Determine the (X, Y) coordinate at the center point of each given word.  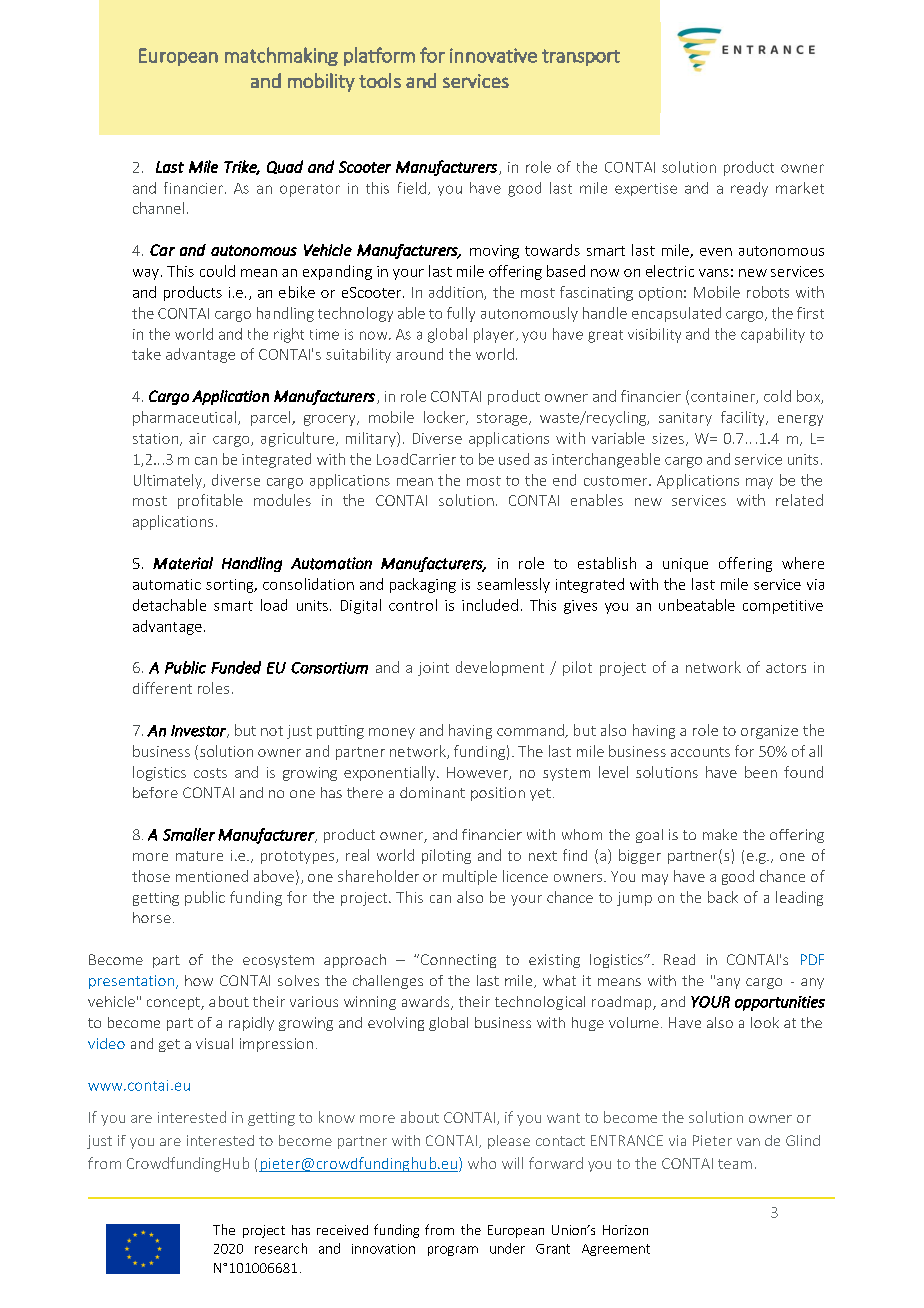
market (800, 188)
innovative (493, 55)
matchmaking (281, 56)
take (146, 354)
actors (786, 668)
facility (744, 418)
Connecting (457, 961)
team (735, 1164)
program (453, 1251)
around (419, 354)
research (281, 1248)
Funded (236, 667)
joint (433, 669)
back (723, 897)
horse (152, 917)
